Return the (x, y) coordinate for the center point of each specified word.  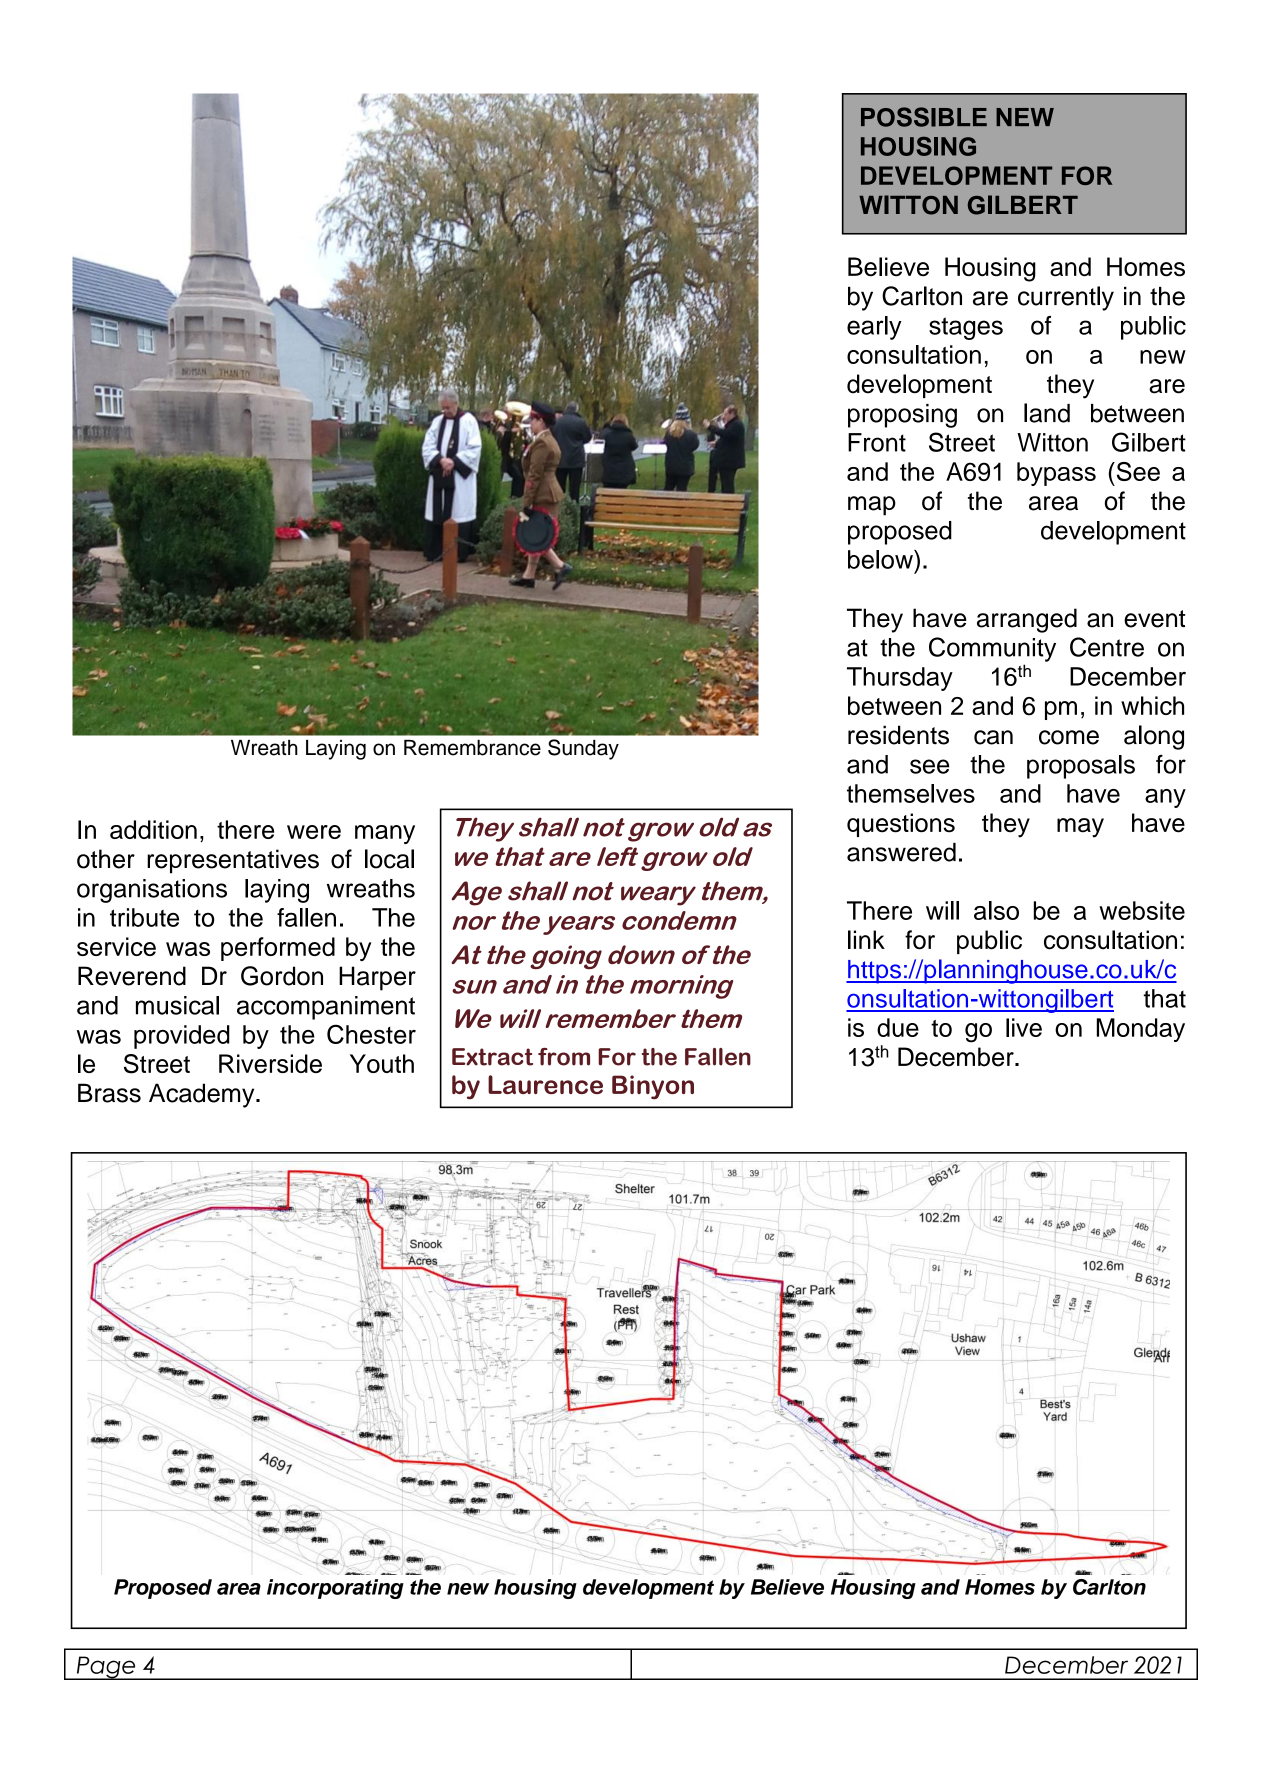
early (874, 328)
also (996, 910)
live (1024, 1027)
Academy (203, 1095)
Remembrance (472, 748)
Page (106, 1668)
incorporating (335, 1589)
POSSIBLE (924, 117)
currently (1066, 298)
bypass (1056, 474)
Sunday (583, 749)
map (872, 506)
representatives (233, 861)
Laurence (545, 1084)
